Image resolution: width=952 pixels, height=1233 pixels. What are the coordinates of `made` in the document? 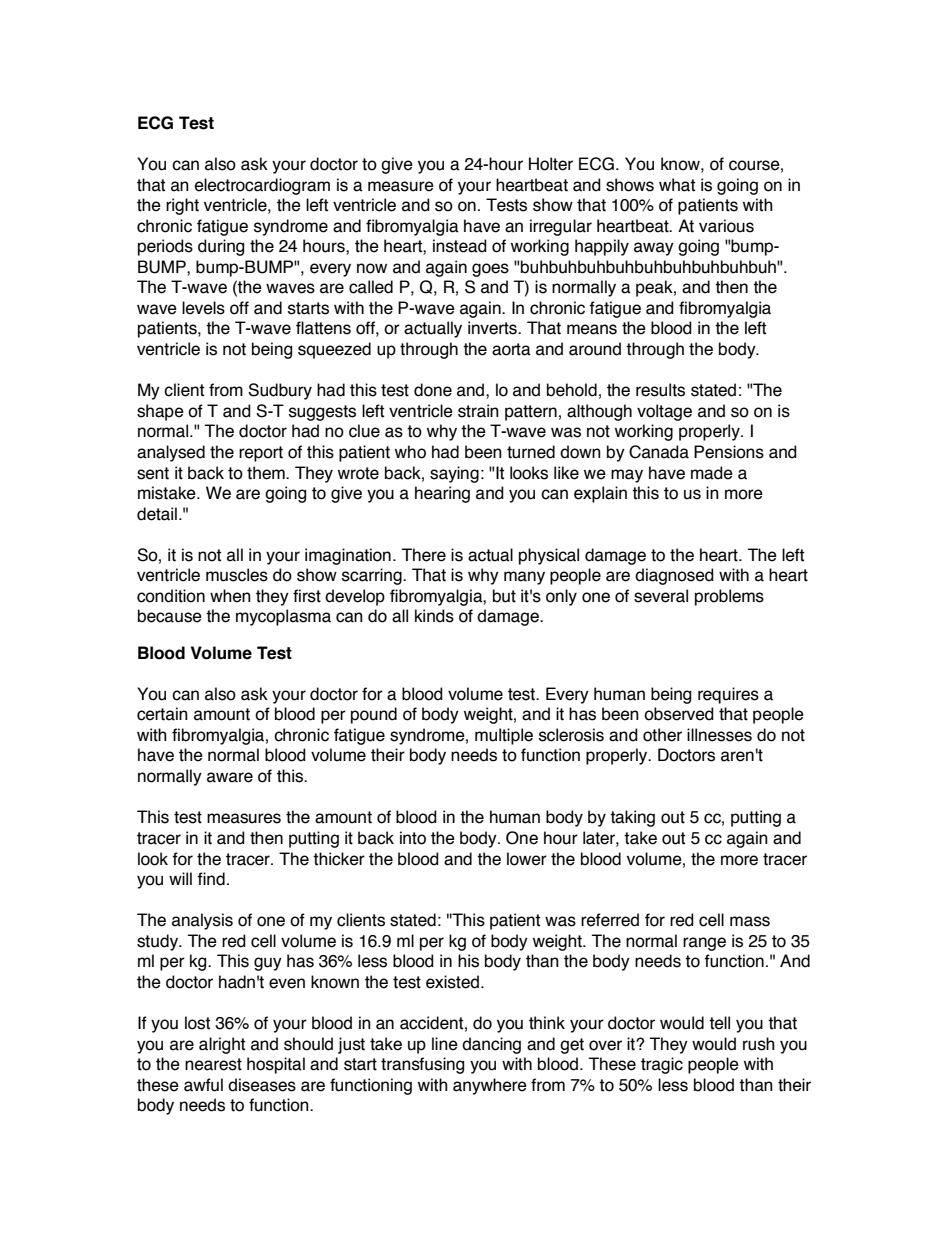 It's located at (712, 473).
